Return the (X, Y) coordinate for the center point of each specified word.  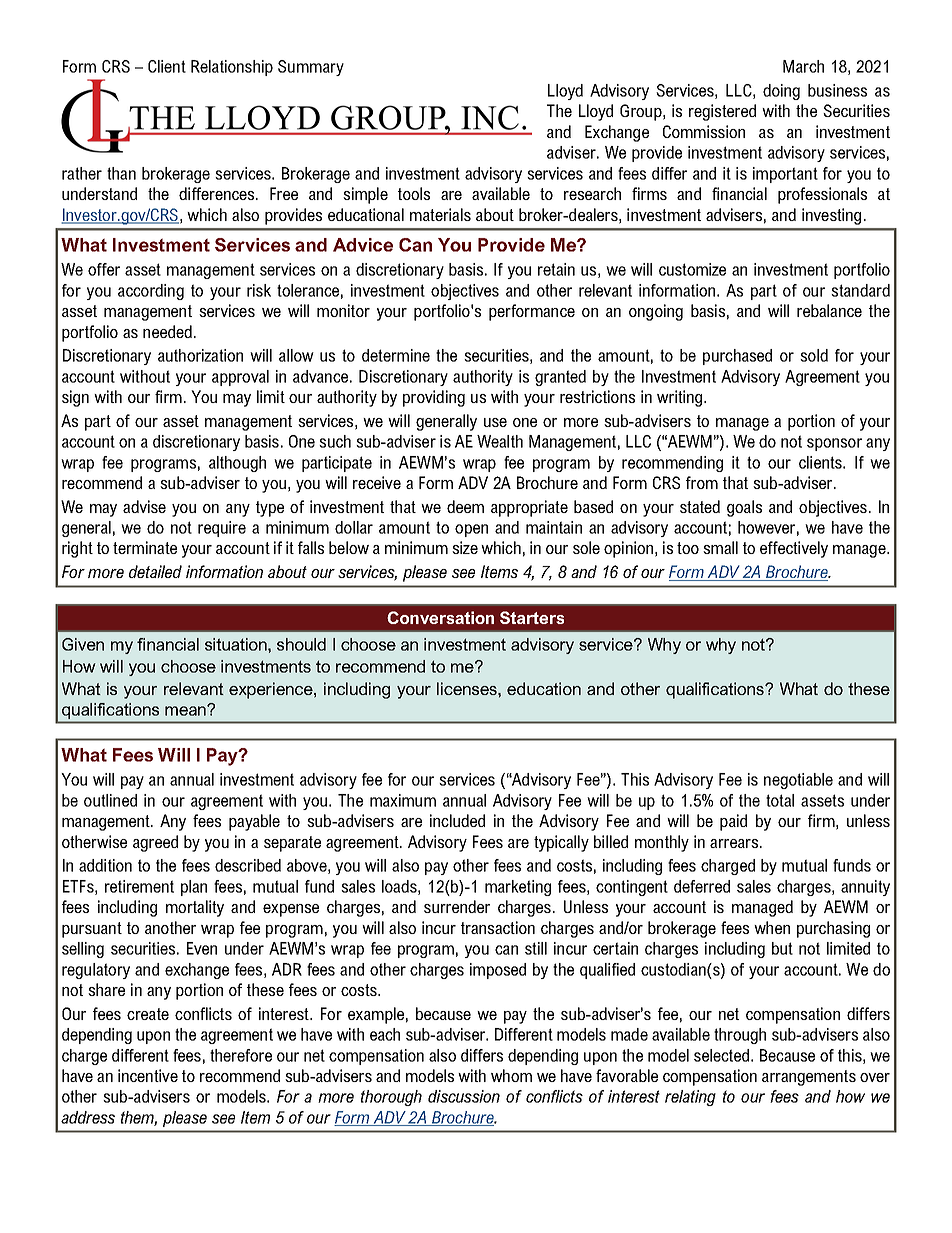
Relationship (232, 68)
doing (781, 92)
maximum (403, 800)
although (237, 464)
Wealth (500, 441)
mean (186, 710)
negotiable (798, 781)
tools (414, 193)
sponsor (834, 444)
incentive (148, 1075)
